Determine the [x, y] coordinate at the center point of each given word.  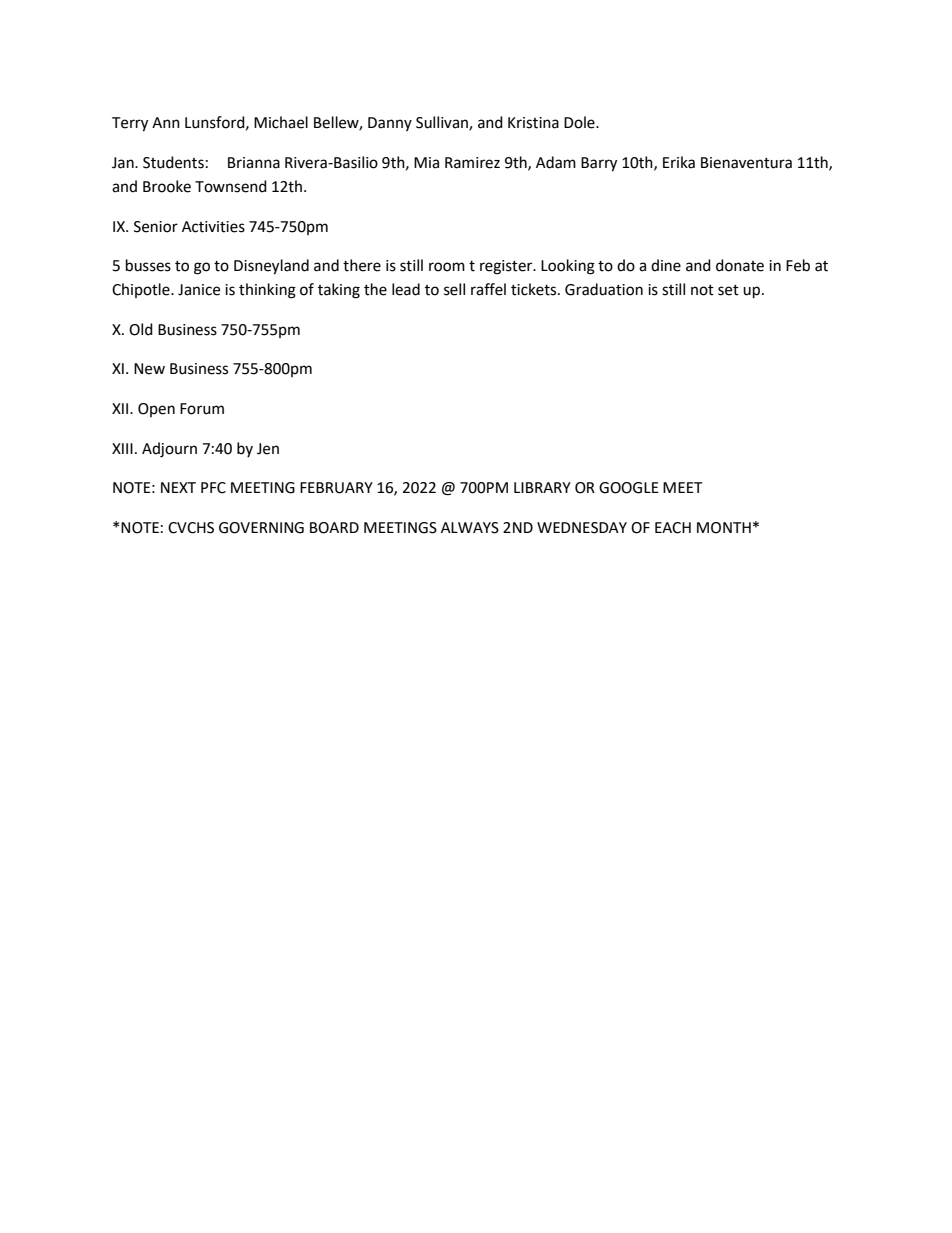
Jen [268, 449]
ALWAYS [470, 528]
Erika [679, 162]
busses [148, 265]
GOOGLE [629, 488]
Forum [202, 409]
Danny [390, 124]
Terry [130, 124]
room [447, 267]
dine [666, 265]
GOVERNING [261, 528]
